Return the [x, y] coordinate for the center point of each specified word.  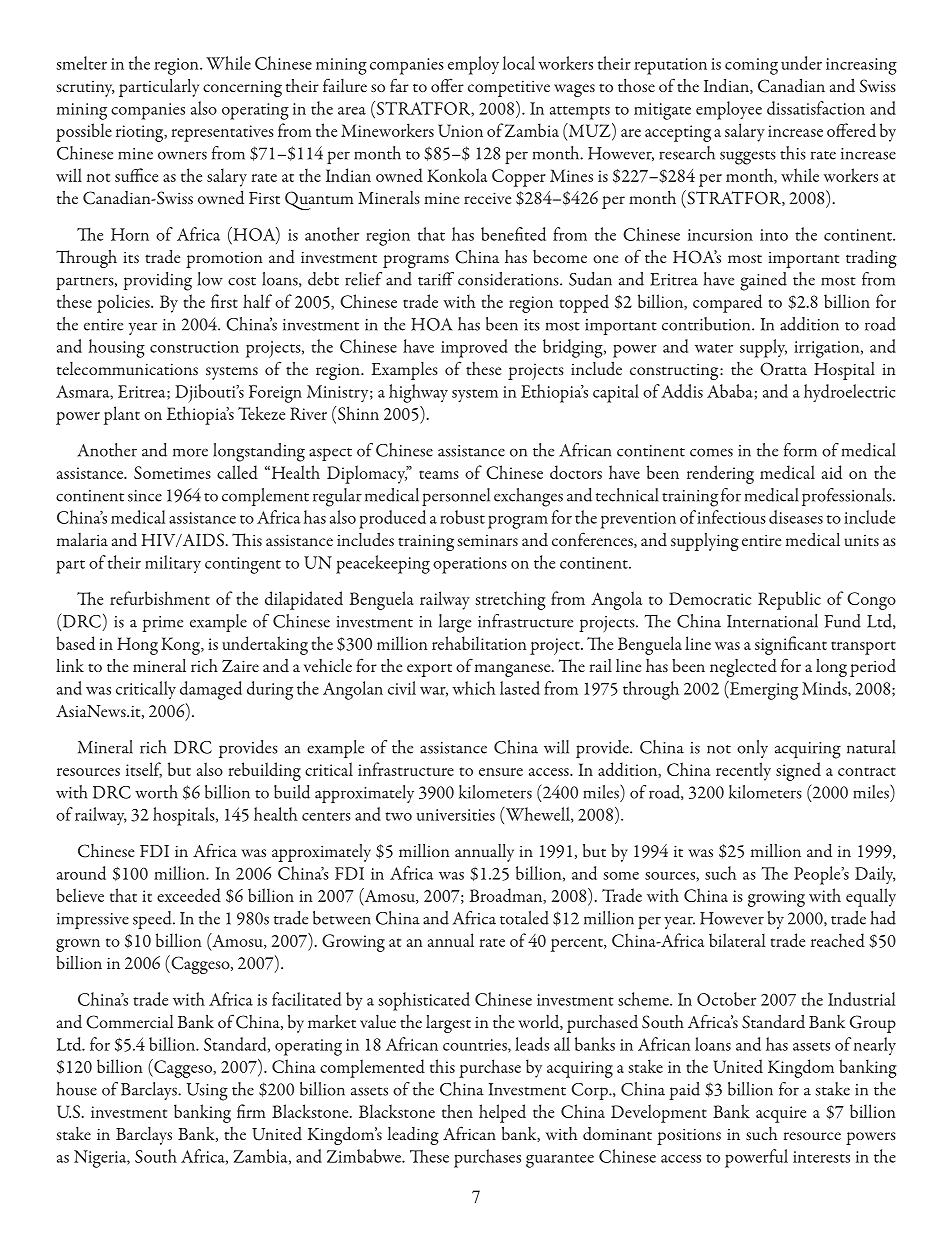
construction [194, 347]
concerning [242, 89]
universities [456, 815]
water [714, 348]
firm [251, 1111]
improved [474, 348]
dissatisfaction [816, 108]
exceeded [189, 895]
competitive [509, 88]
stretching [510, 600]
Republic [789, 600]
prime [162, 624]
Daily [875, 875]
